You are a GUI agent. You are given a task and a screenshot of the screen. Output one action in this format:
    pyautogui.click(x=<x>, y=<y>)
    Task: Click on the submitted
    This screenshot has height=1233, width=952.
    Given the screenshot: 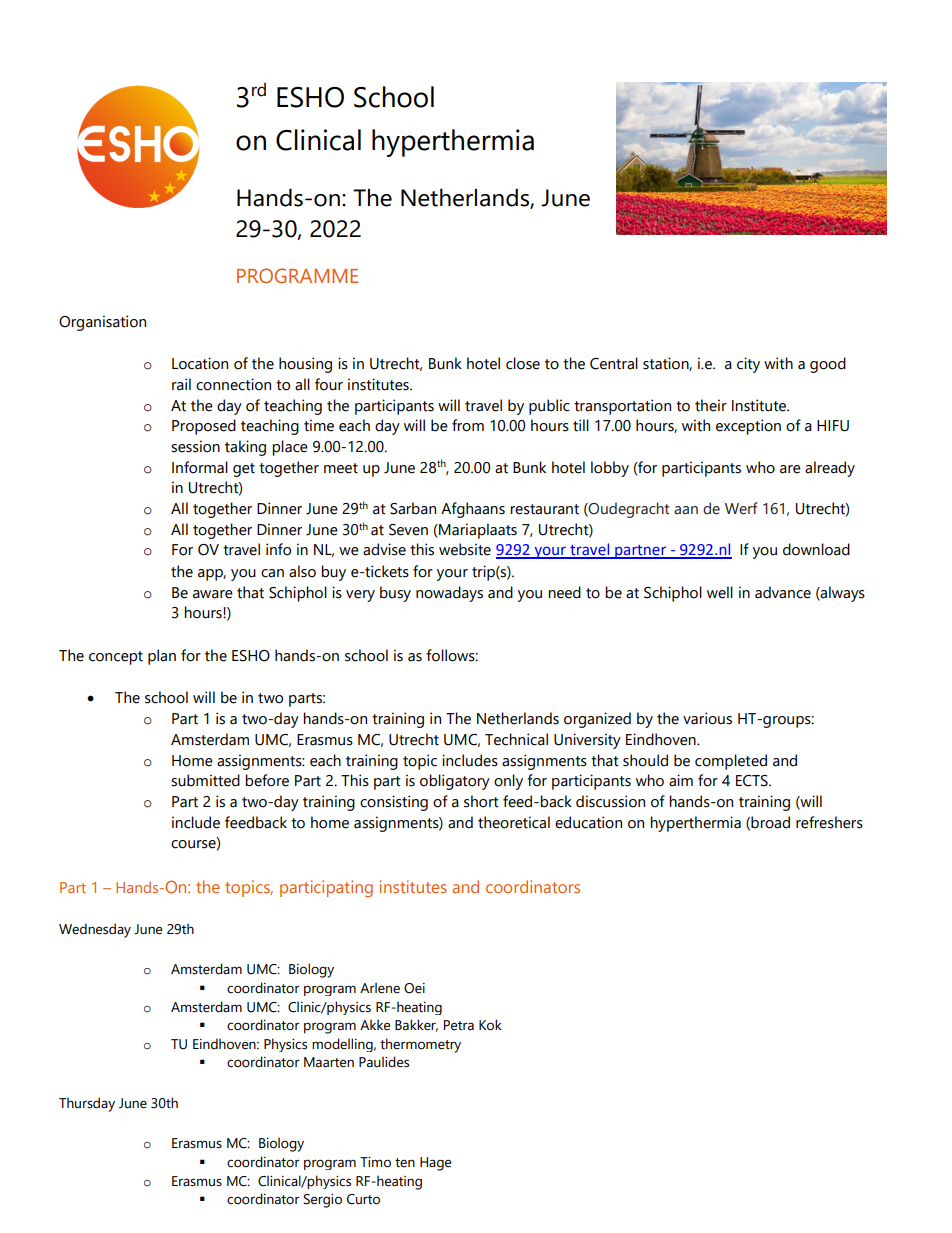 What is the action you would take?
    pyautogui.click(x=205, y=780)
